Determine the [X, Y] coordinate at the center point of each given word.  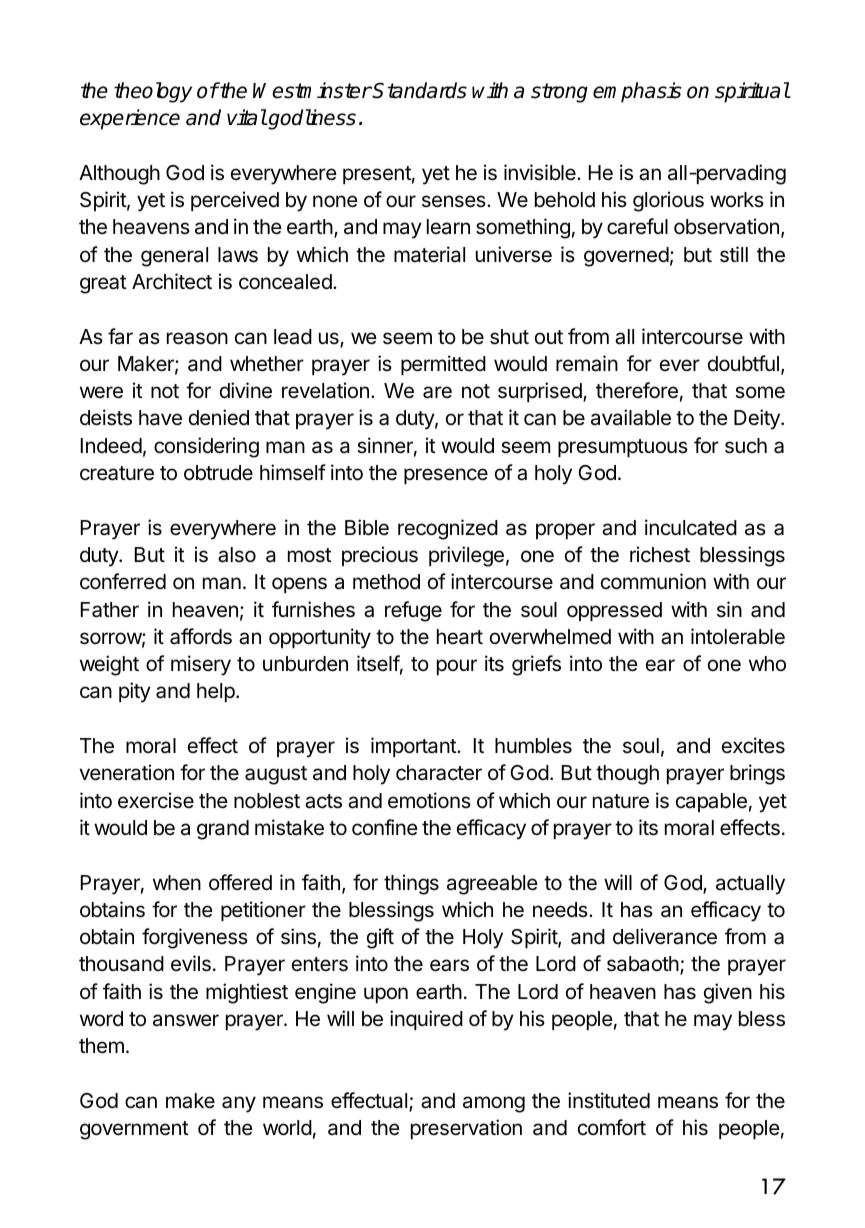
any [239, 1104]
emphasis [637, 92]
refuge [413, 611]
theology [153, 92]
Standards [419, 90]
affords [201, 636]
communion [653, 581]
